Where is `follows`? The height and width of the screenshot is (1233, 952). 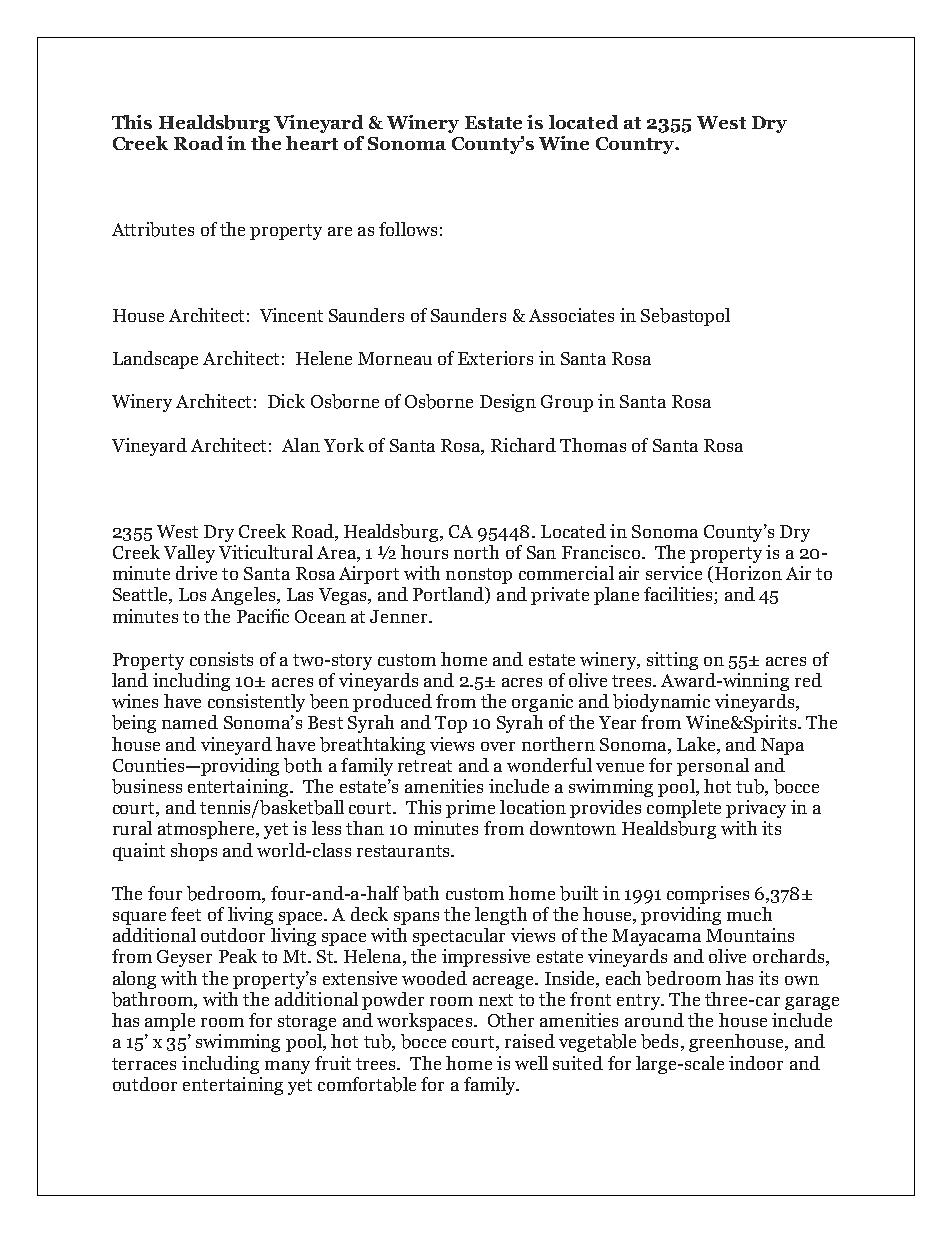 follows is located at coordinates (408, 229).
